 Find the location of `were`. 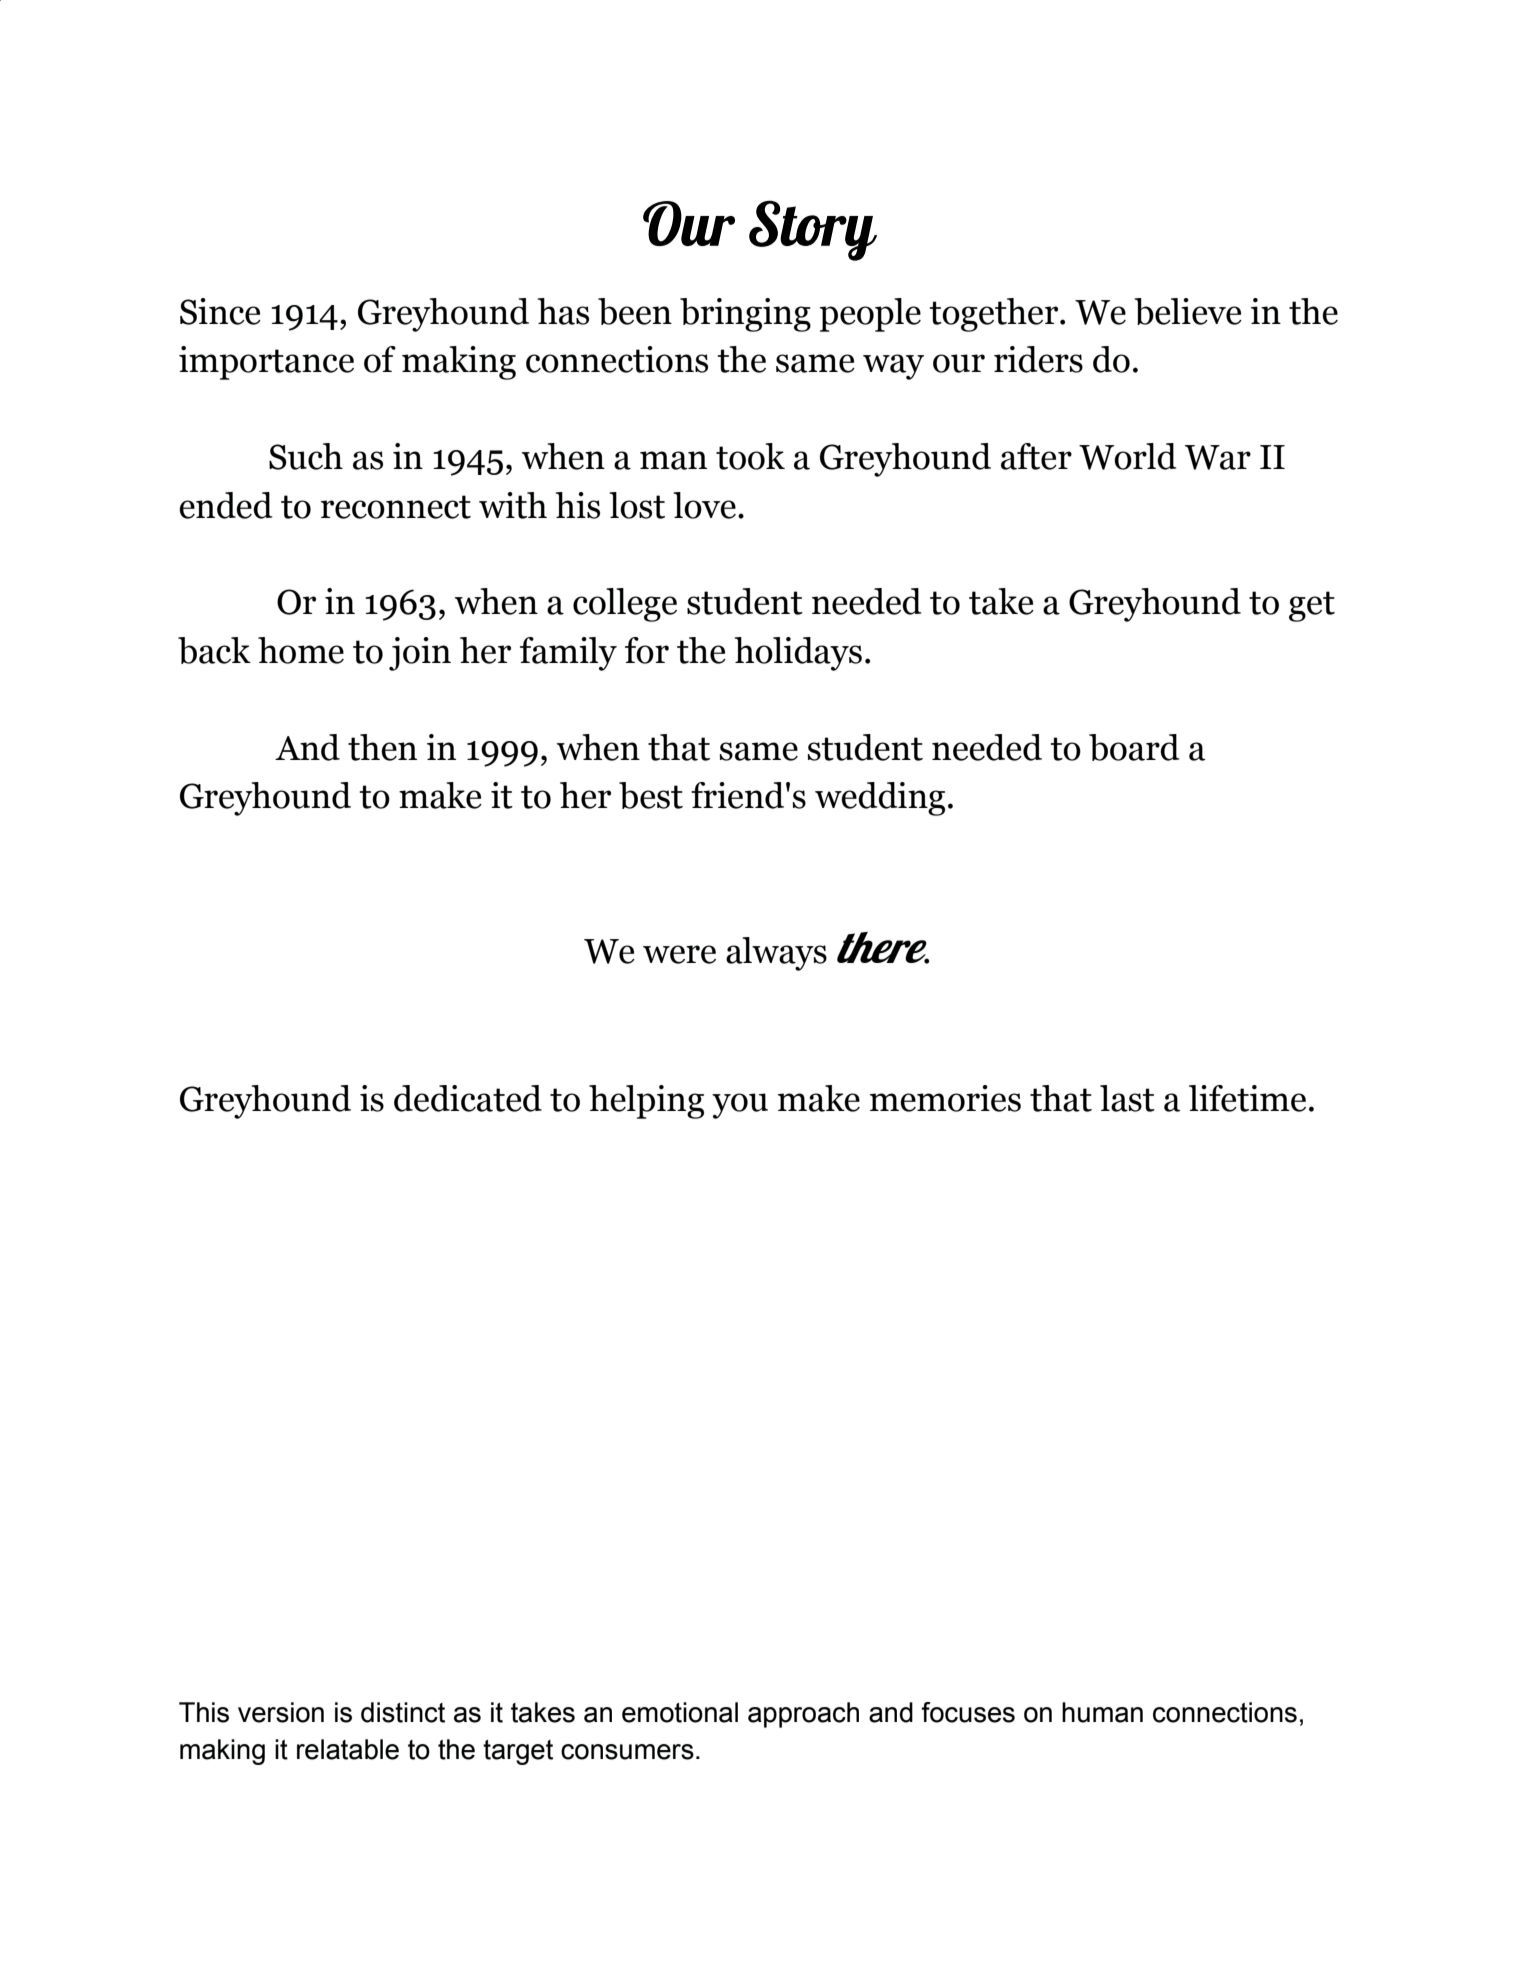

were is located at coordinates (679, 954).
